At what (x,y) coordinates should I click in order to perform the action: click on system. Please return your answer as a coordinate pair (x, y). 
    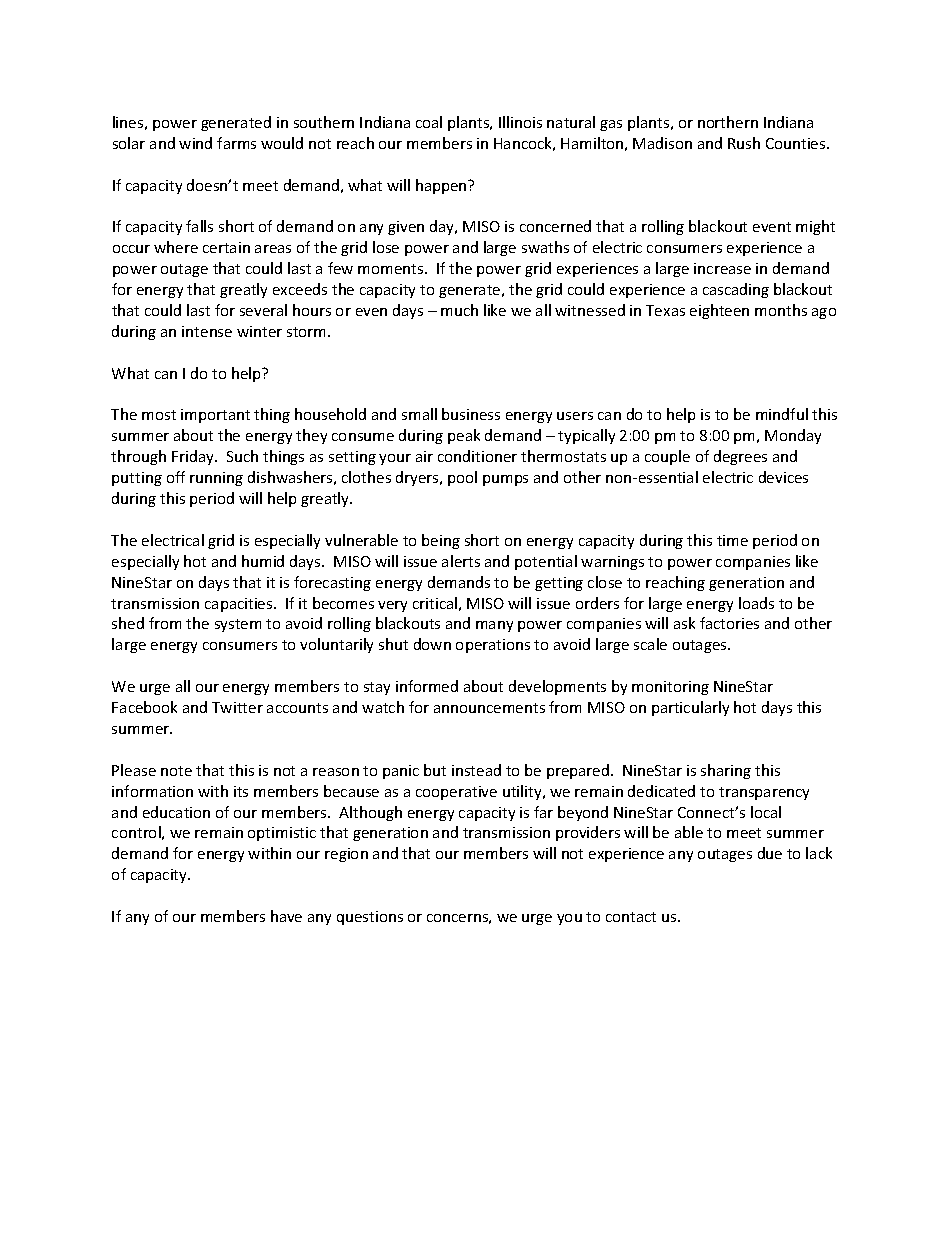
    Looking at the image, I should click on (238, 625).
